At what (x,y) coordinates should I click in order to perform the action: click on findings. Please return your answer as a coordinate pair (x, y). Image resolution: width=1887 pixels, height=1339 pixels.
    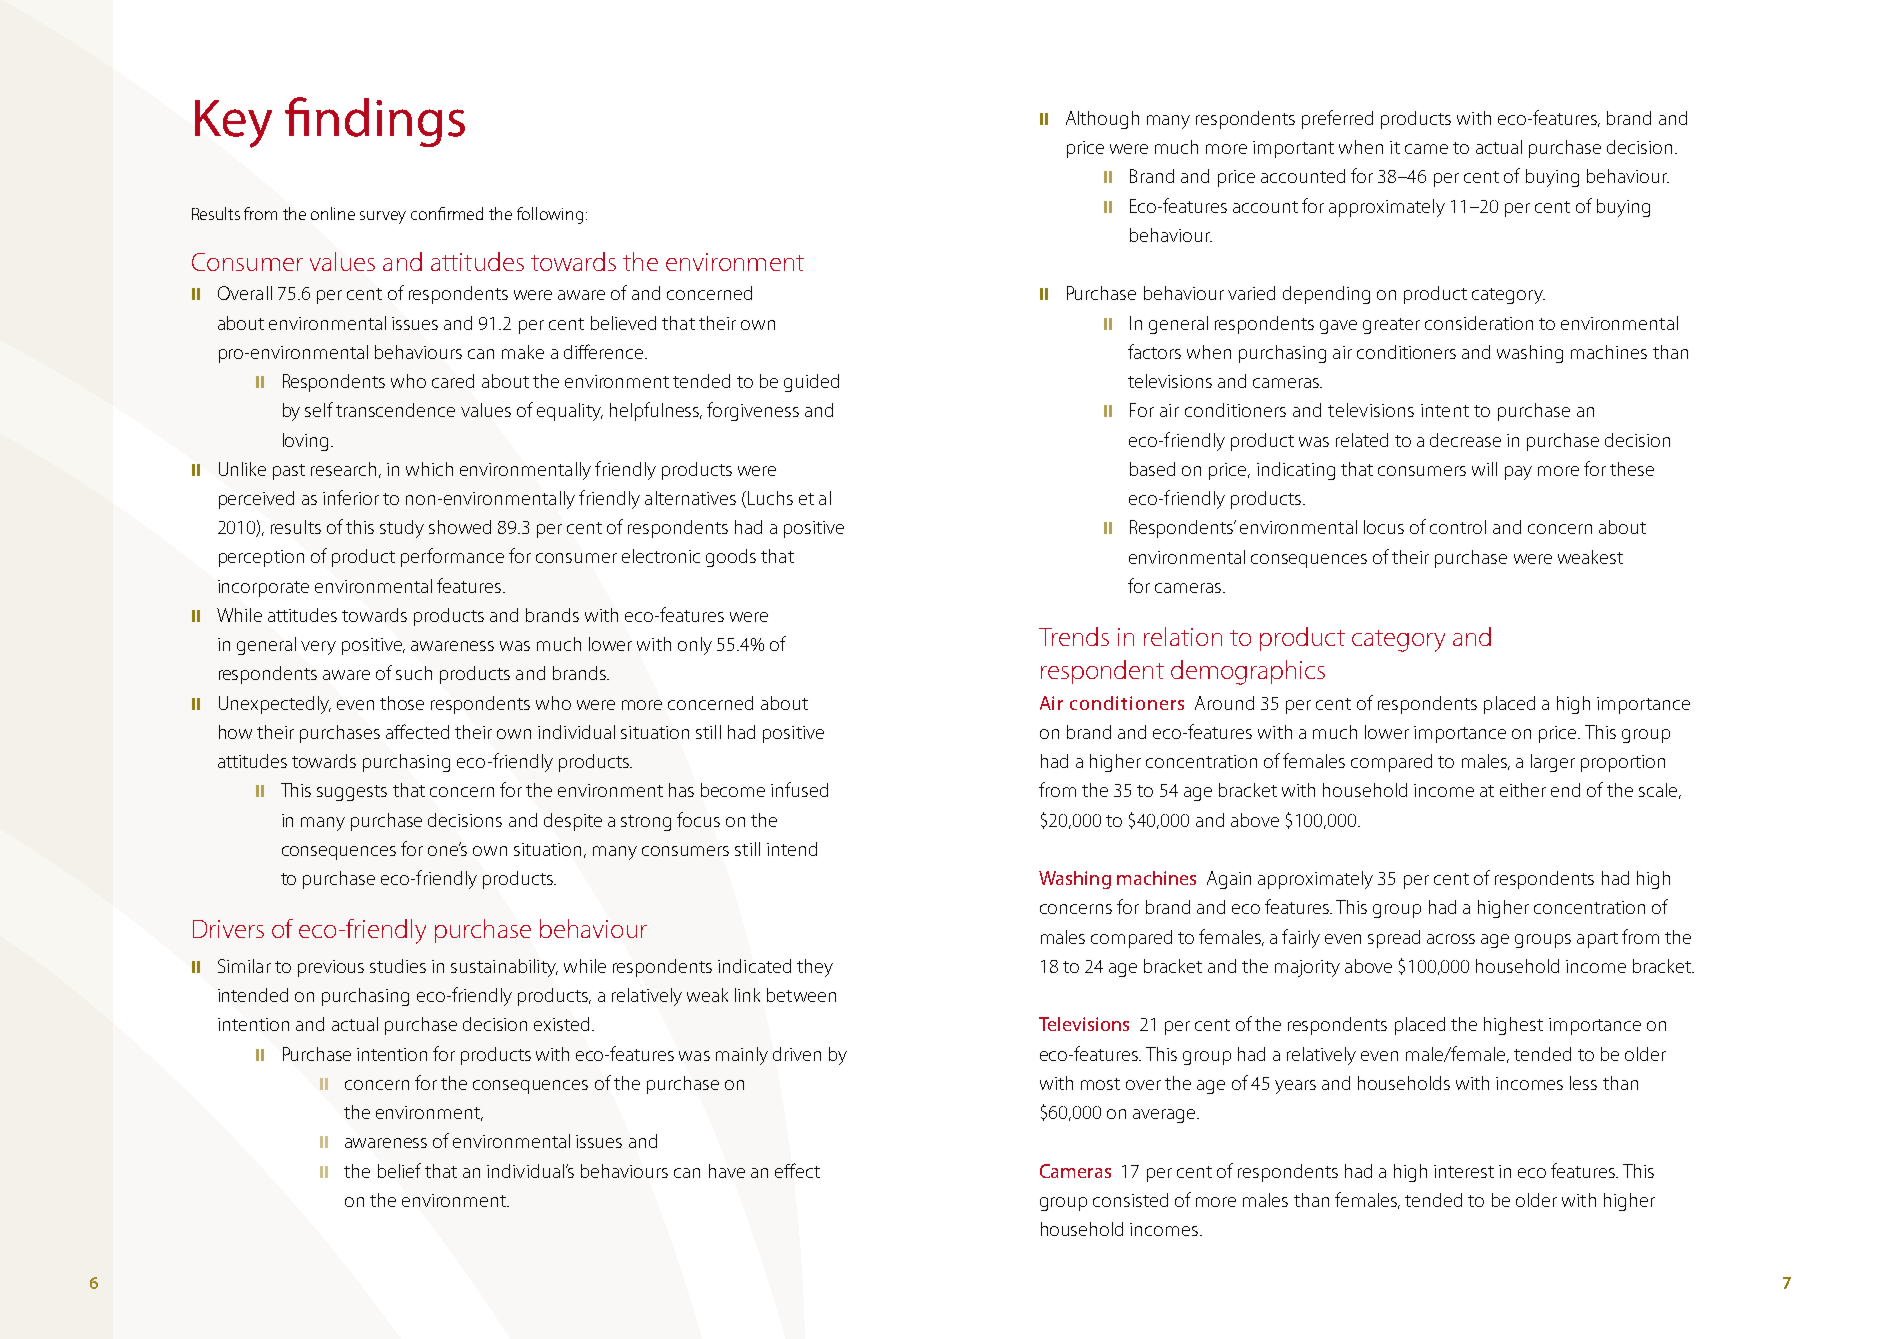
    Looking at the image, I should click on (375, 122).
